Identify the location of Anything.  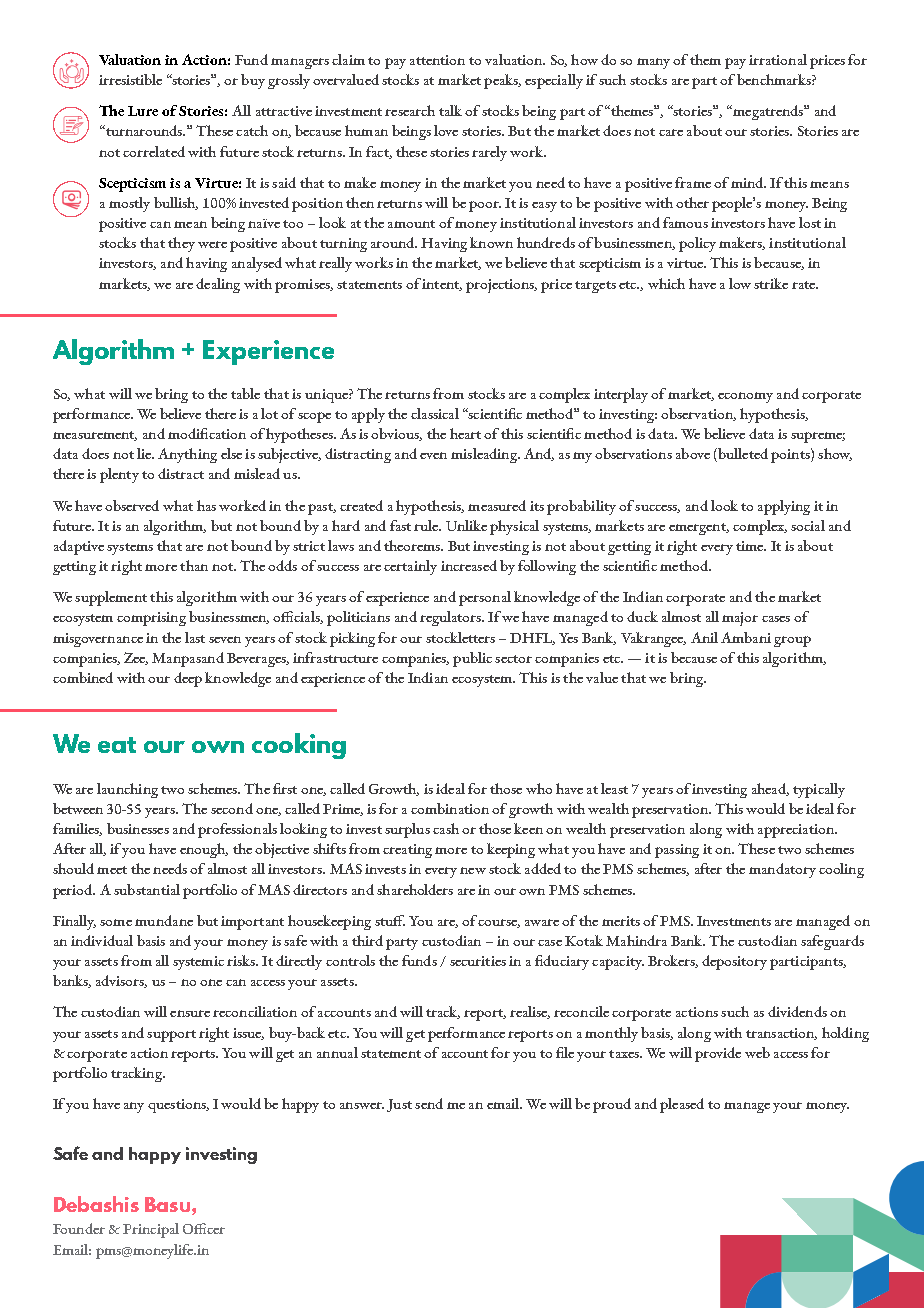
(187, 455).
